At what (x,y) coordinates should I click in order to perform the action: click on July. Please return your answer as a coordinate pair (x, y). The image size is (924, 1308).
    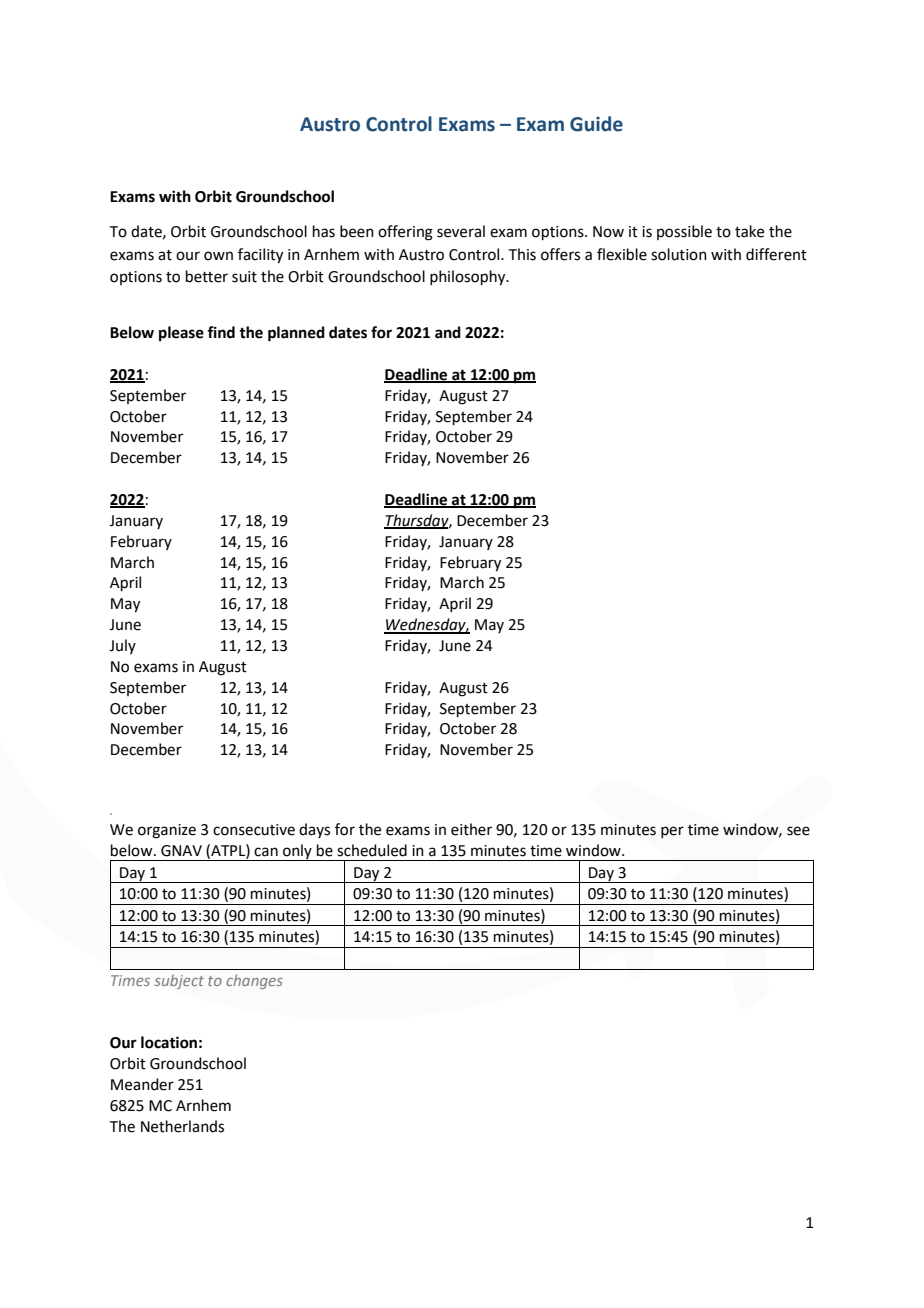
    Looking at the image, I should click on (122, 646).
